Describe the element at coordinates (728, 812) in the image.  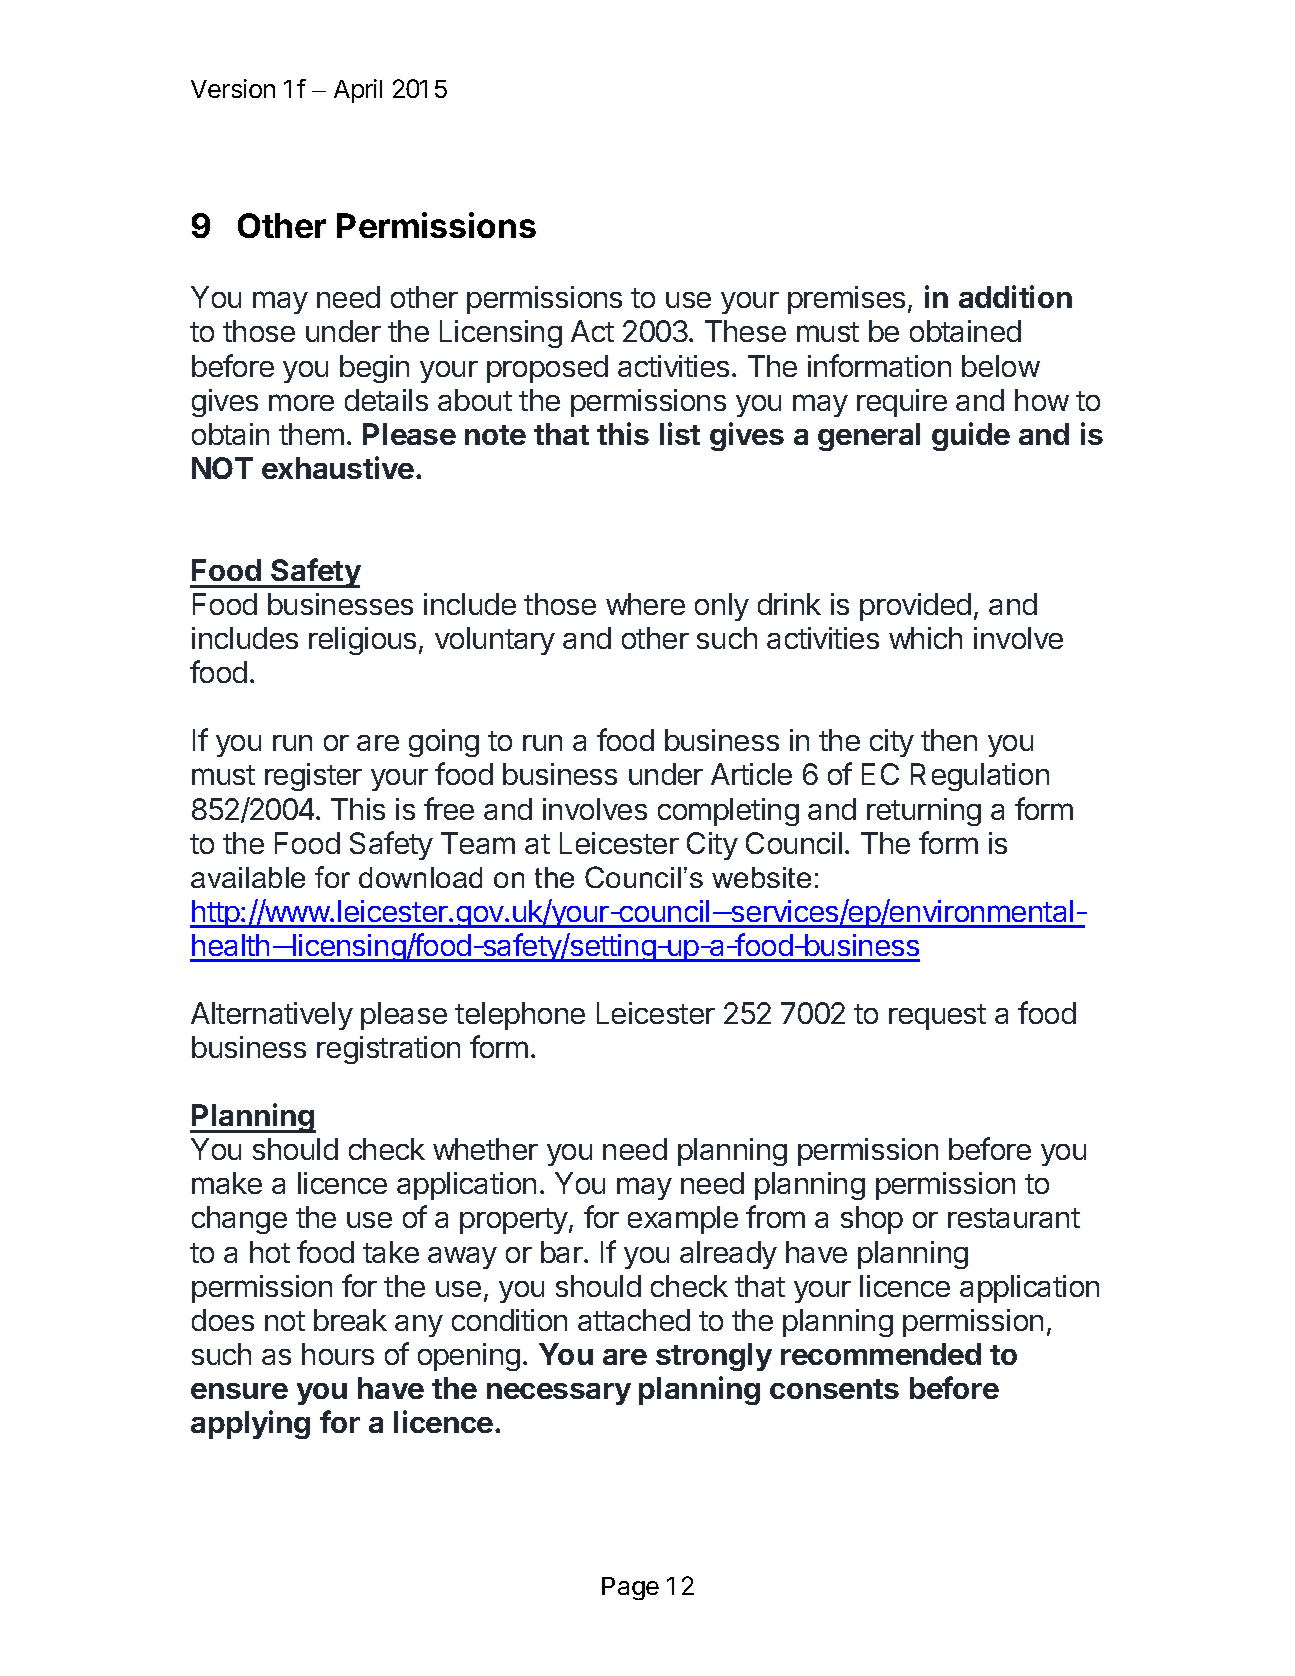
I see `completing` at that location.
